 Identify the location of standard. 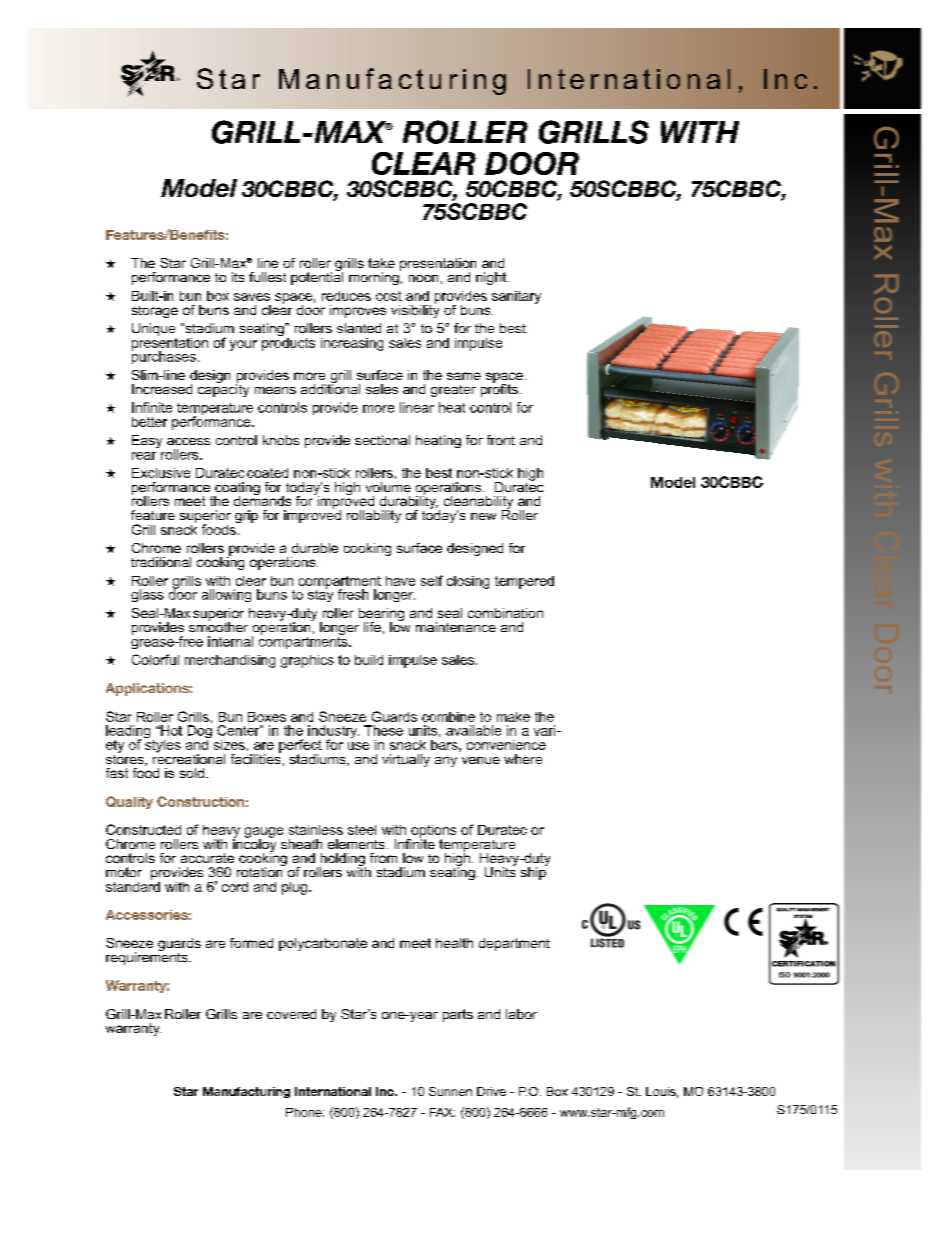
(133, 885).
